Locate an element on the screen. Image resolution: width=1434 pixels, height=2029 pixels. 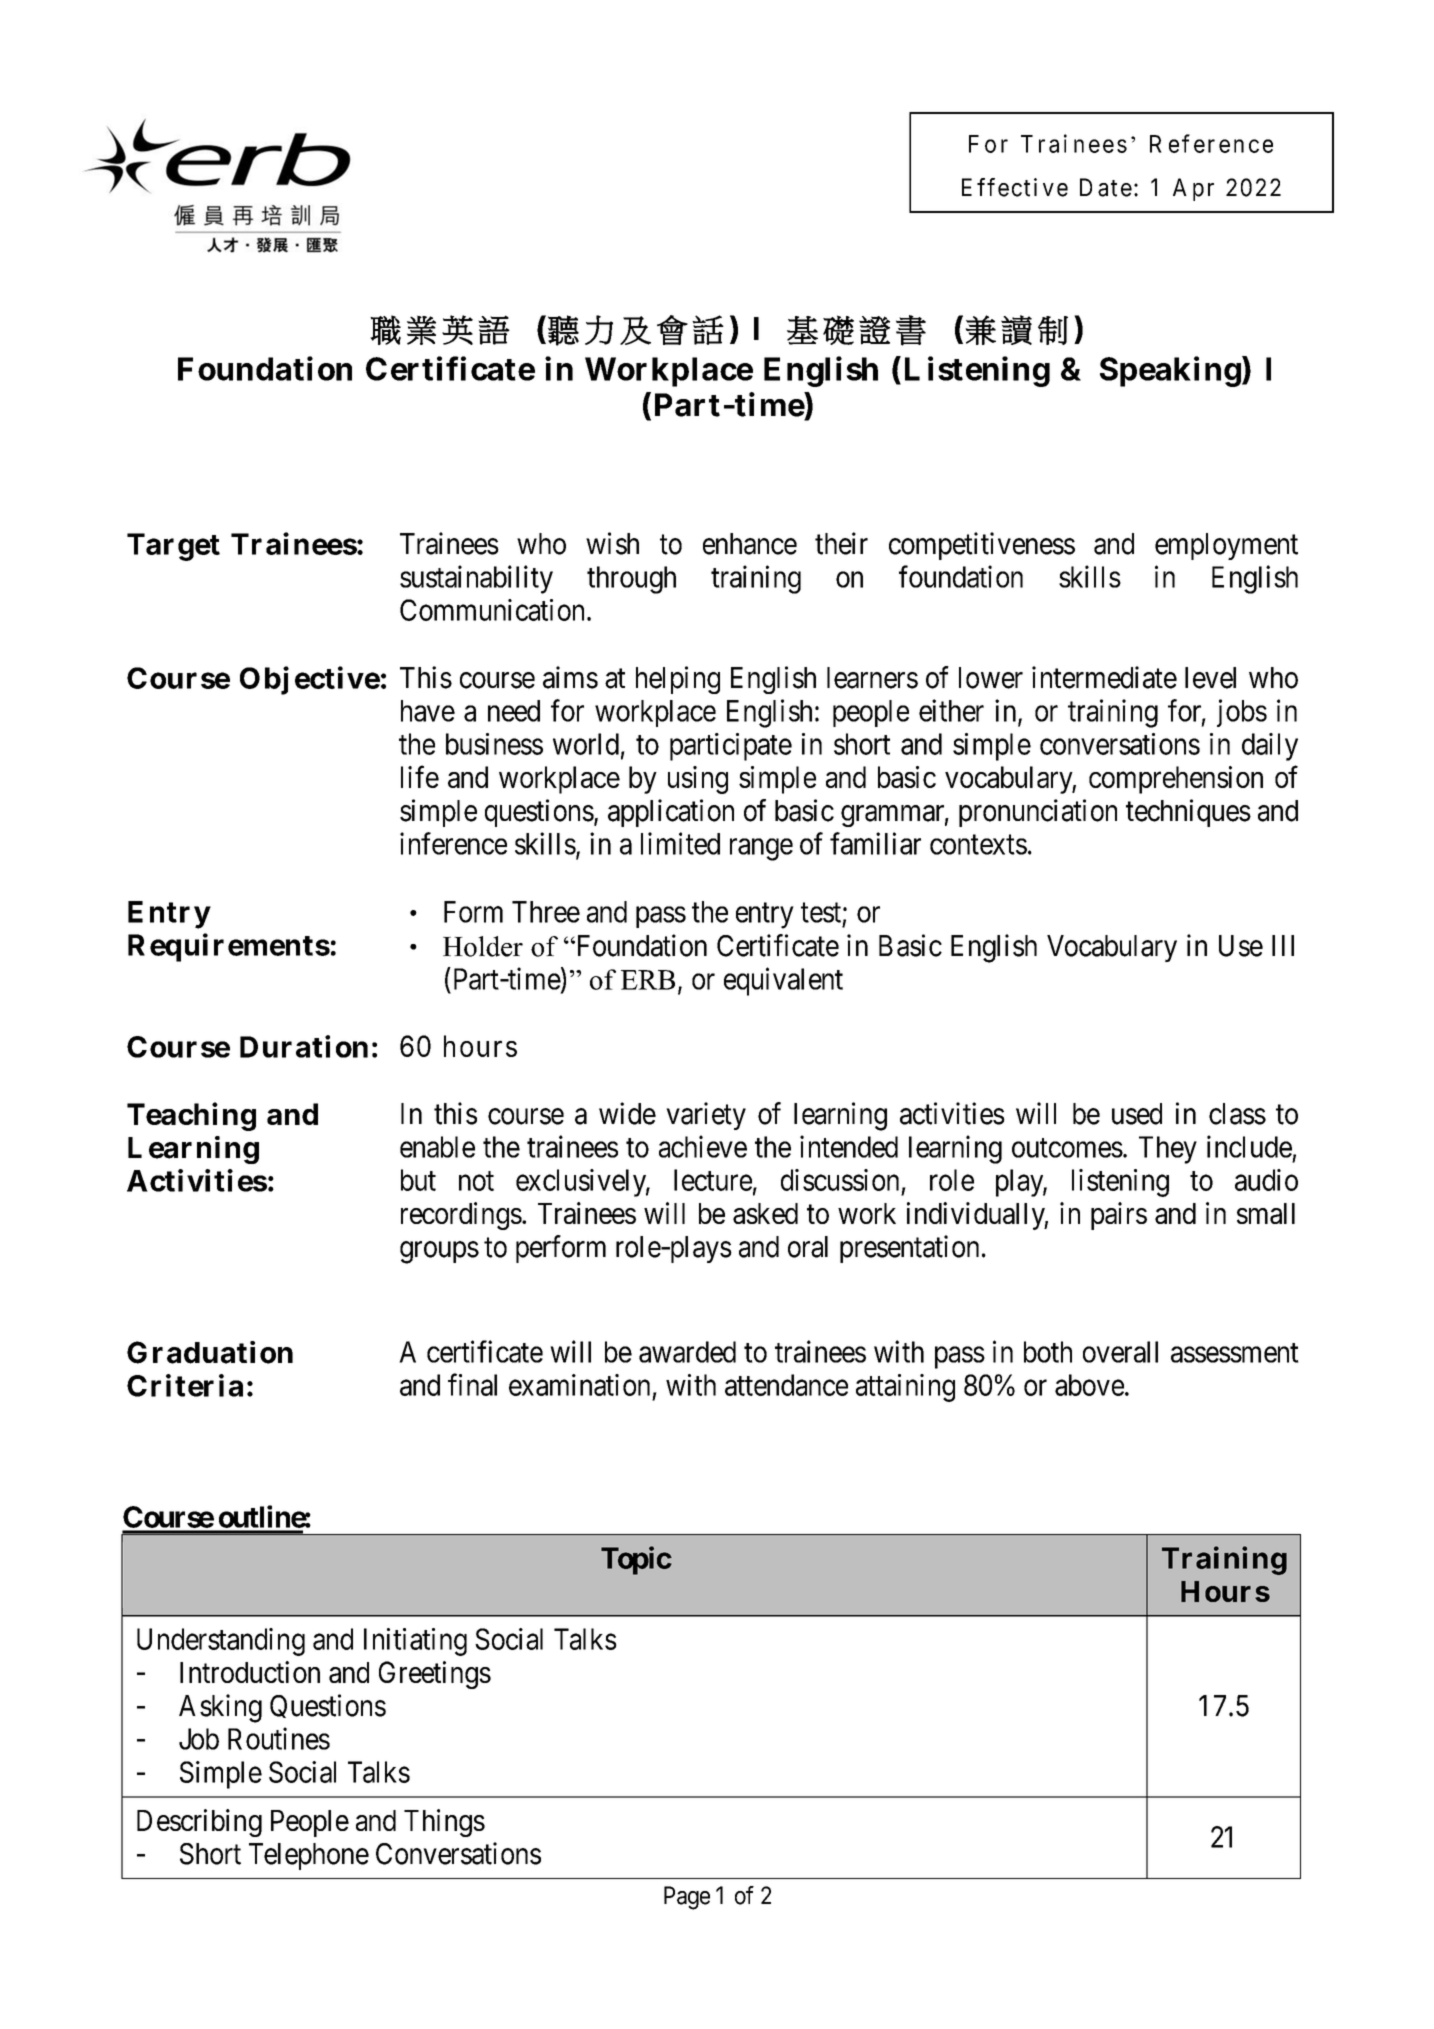
but is located at coordinates (418, 1180).
